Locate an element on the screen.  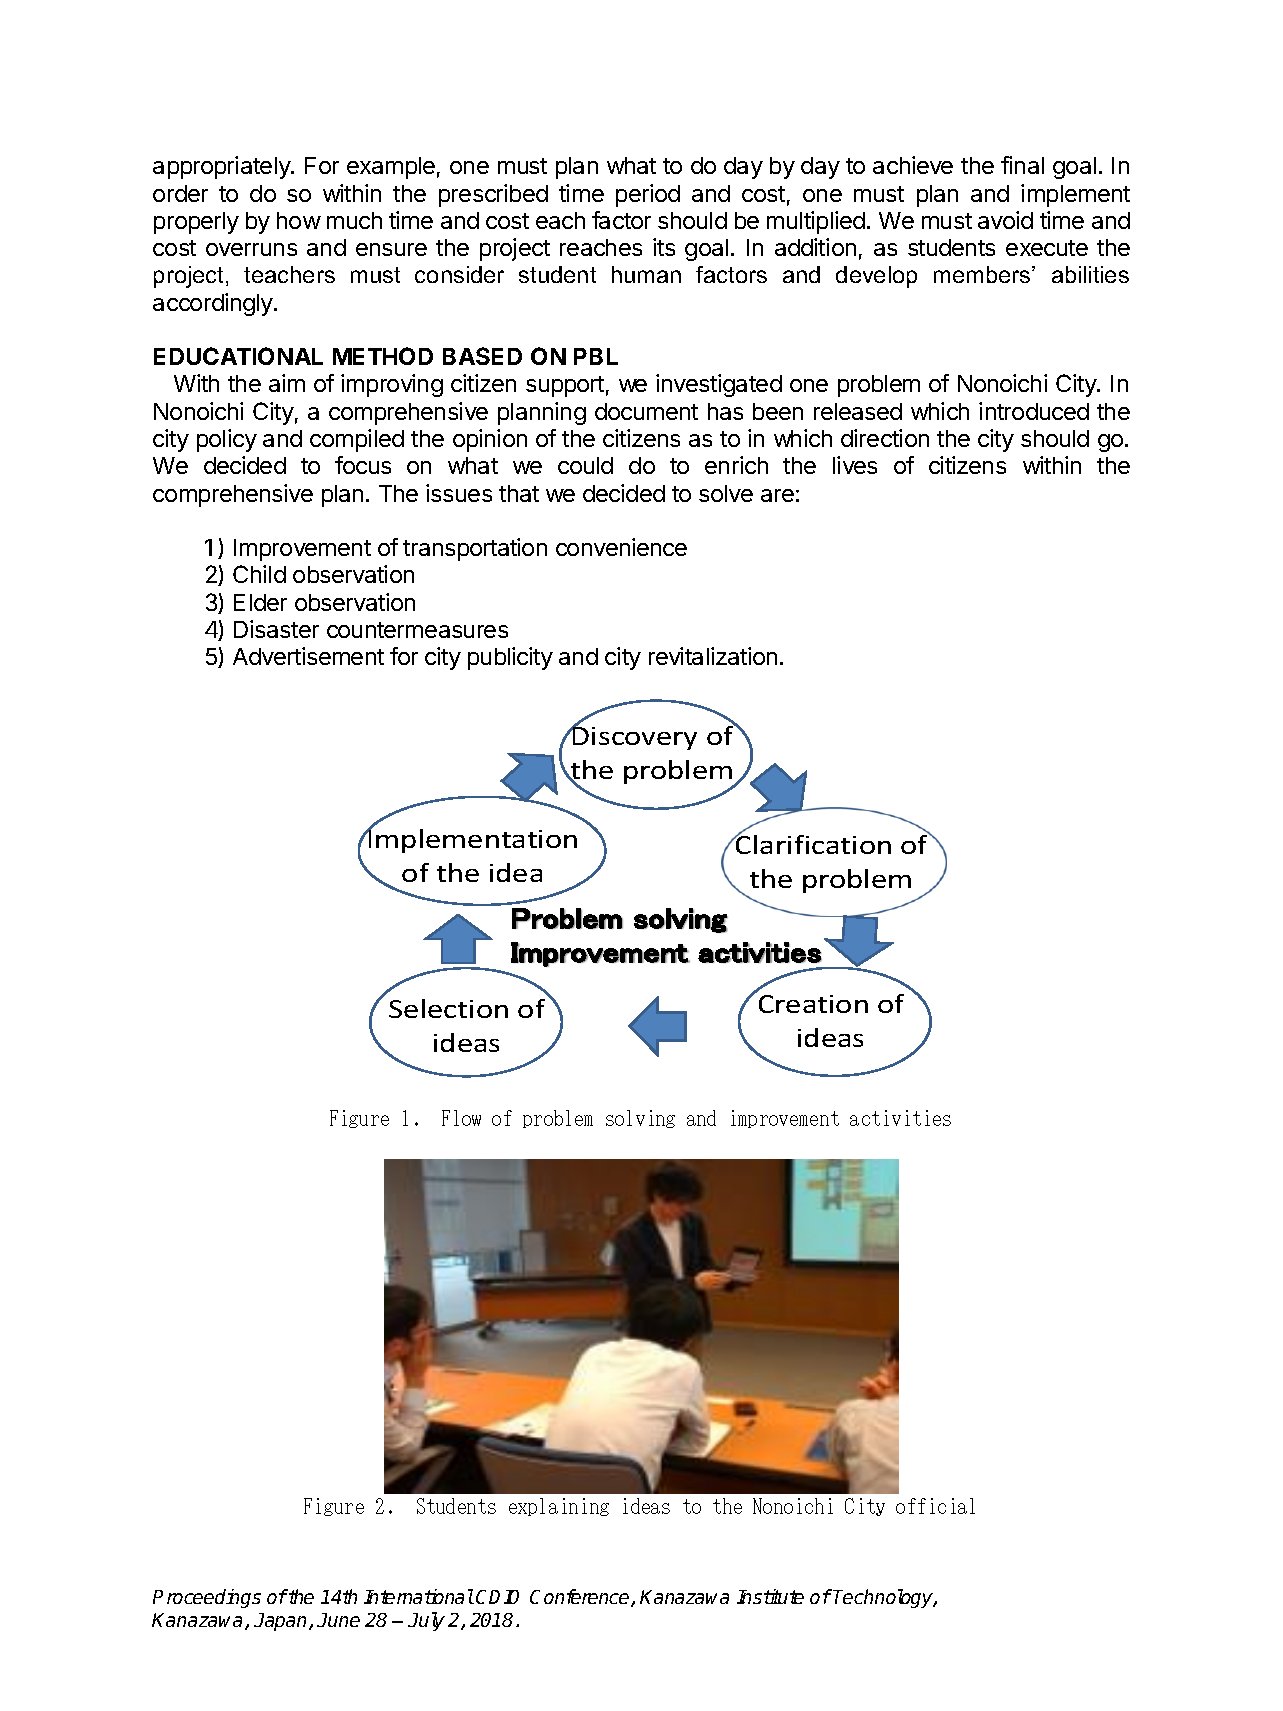
Flow is located at coordinates (461, 1118).
